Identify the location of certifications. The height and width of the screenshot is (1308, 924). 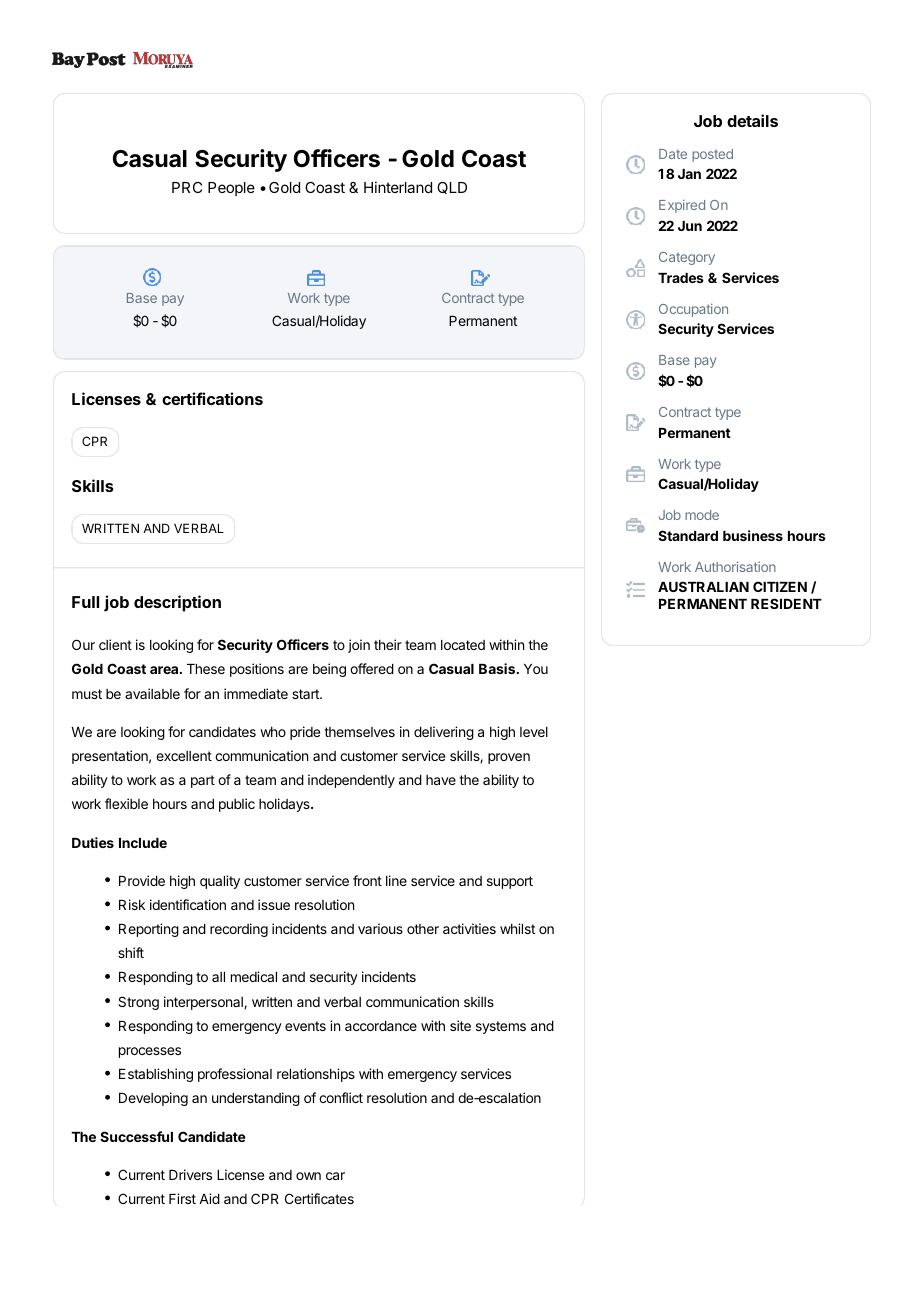
(212, 398).
